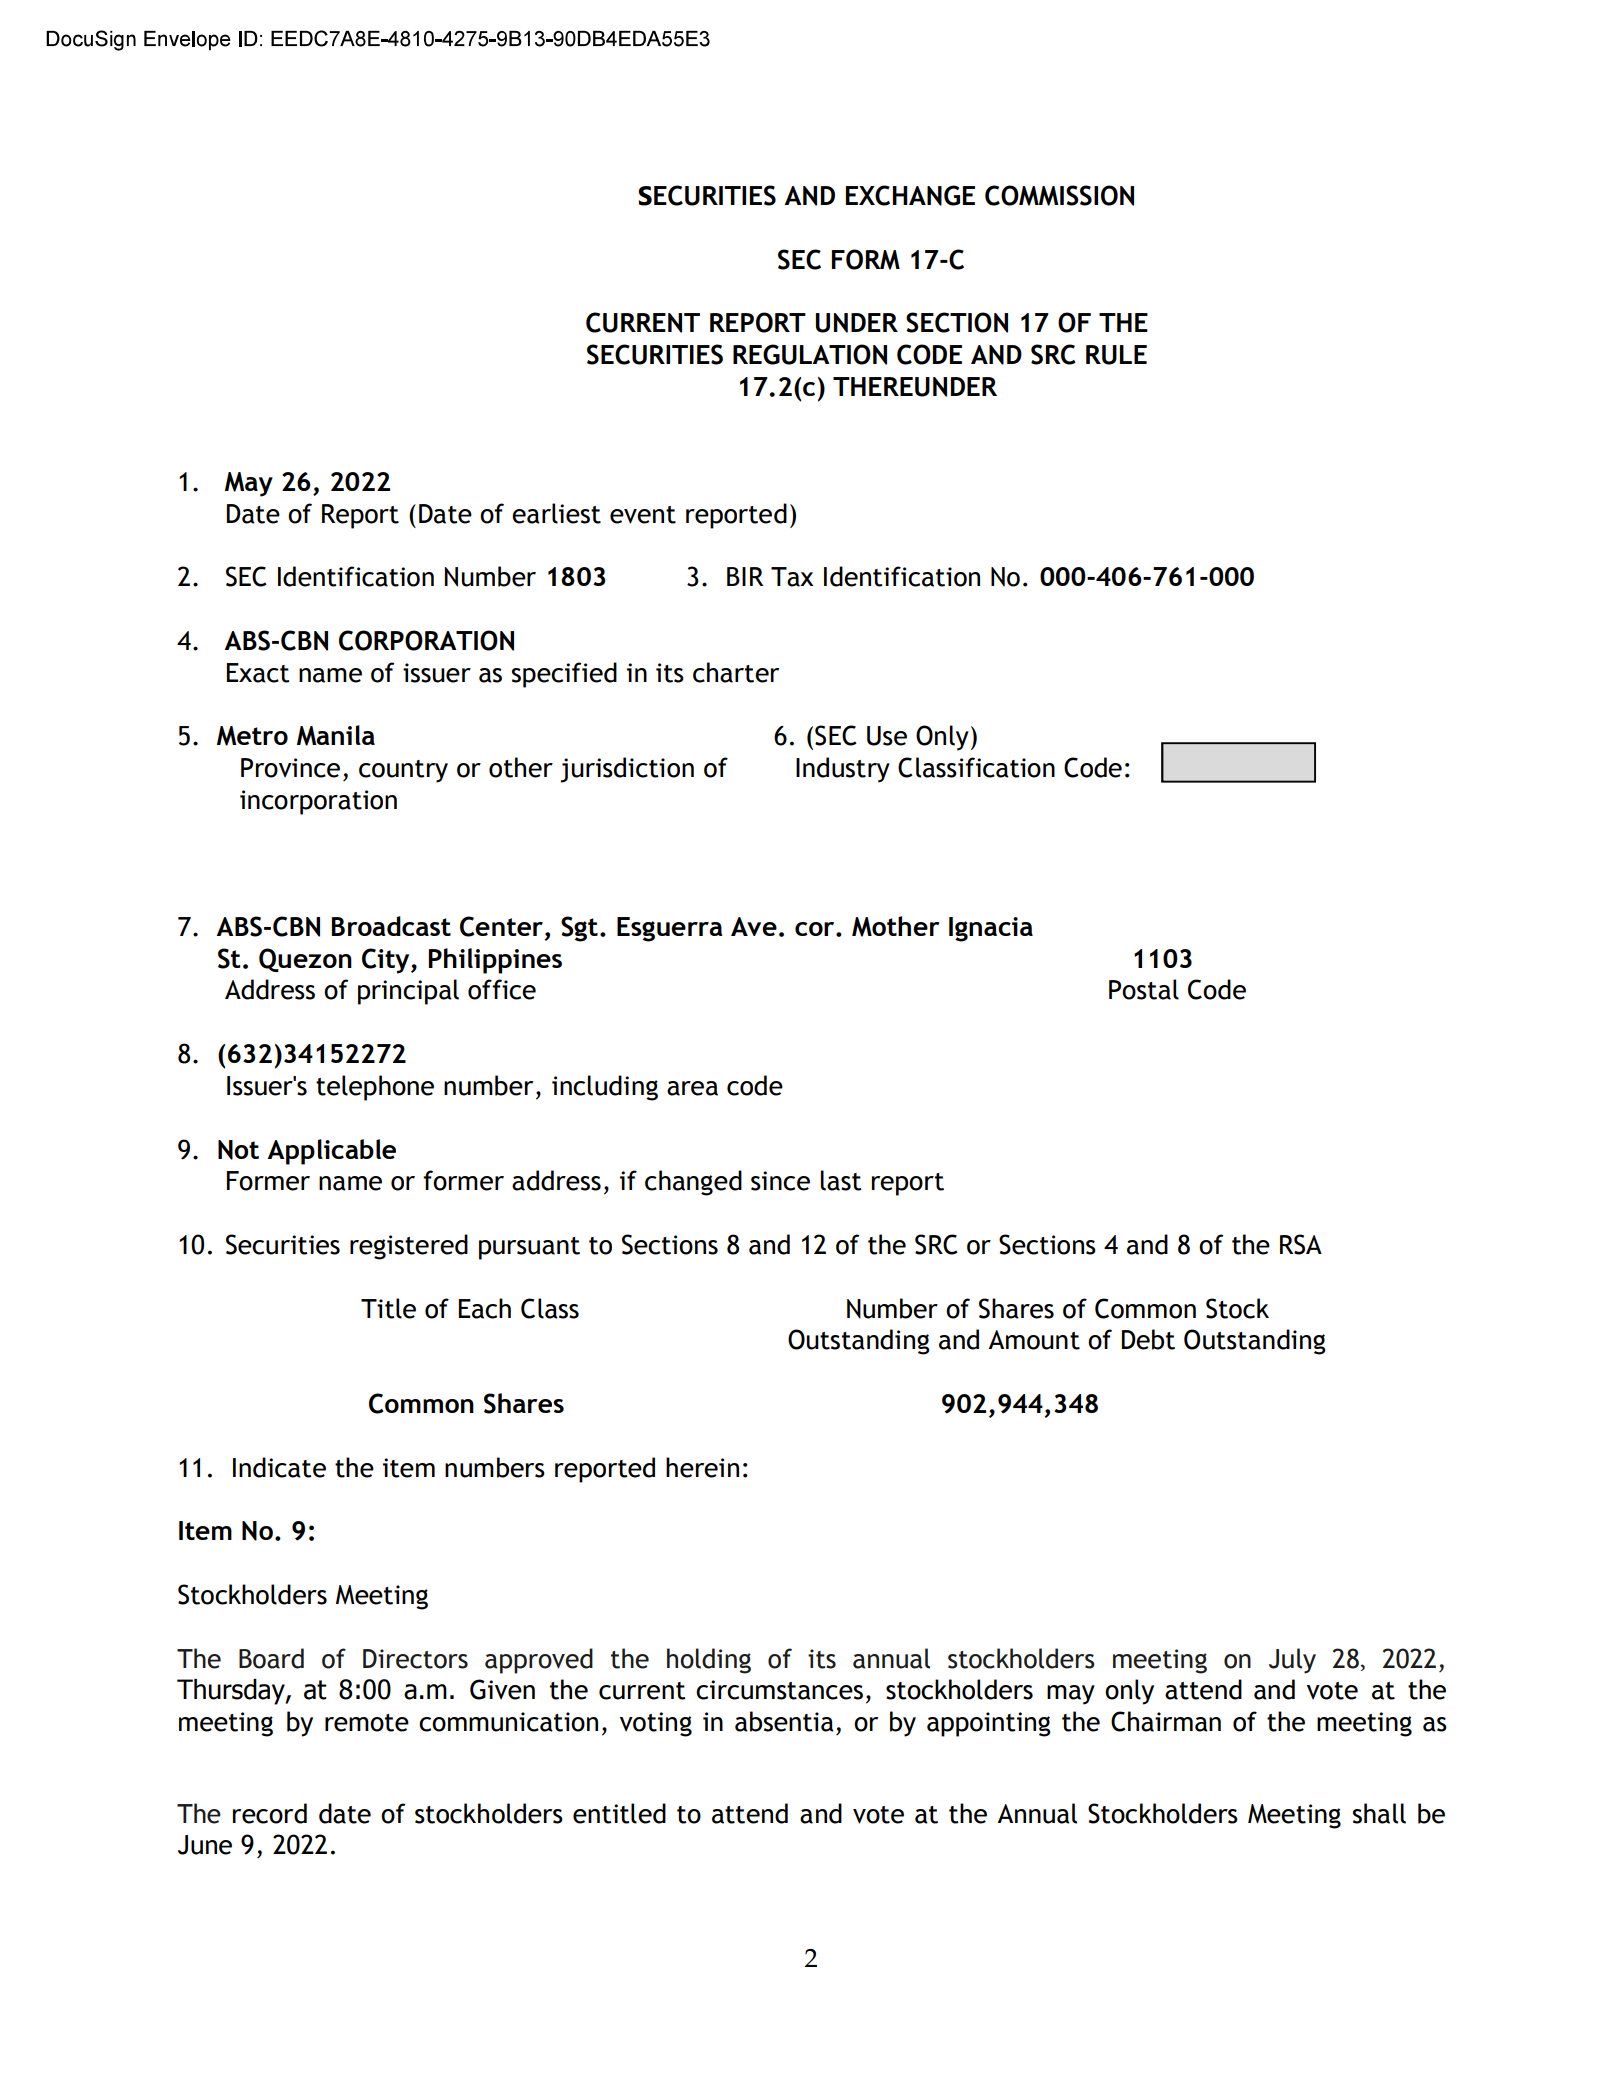 Image resolution: width=1622 pixels, height=2098 pixels. I want to click on RSA, so click(1301, 1244).
